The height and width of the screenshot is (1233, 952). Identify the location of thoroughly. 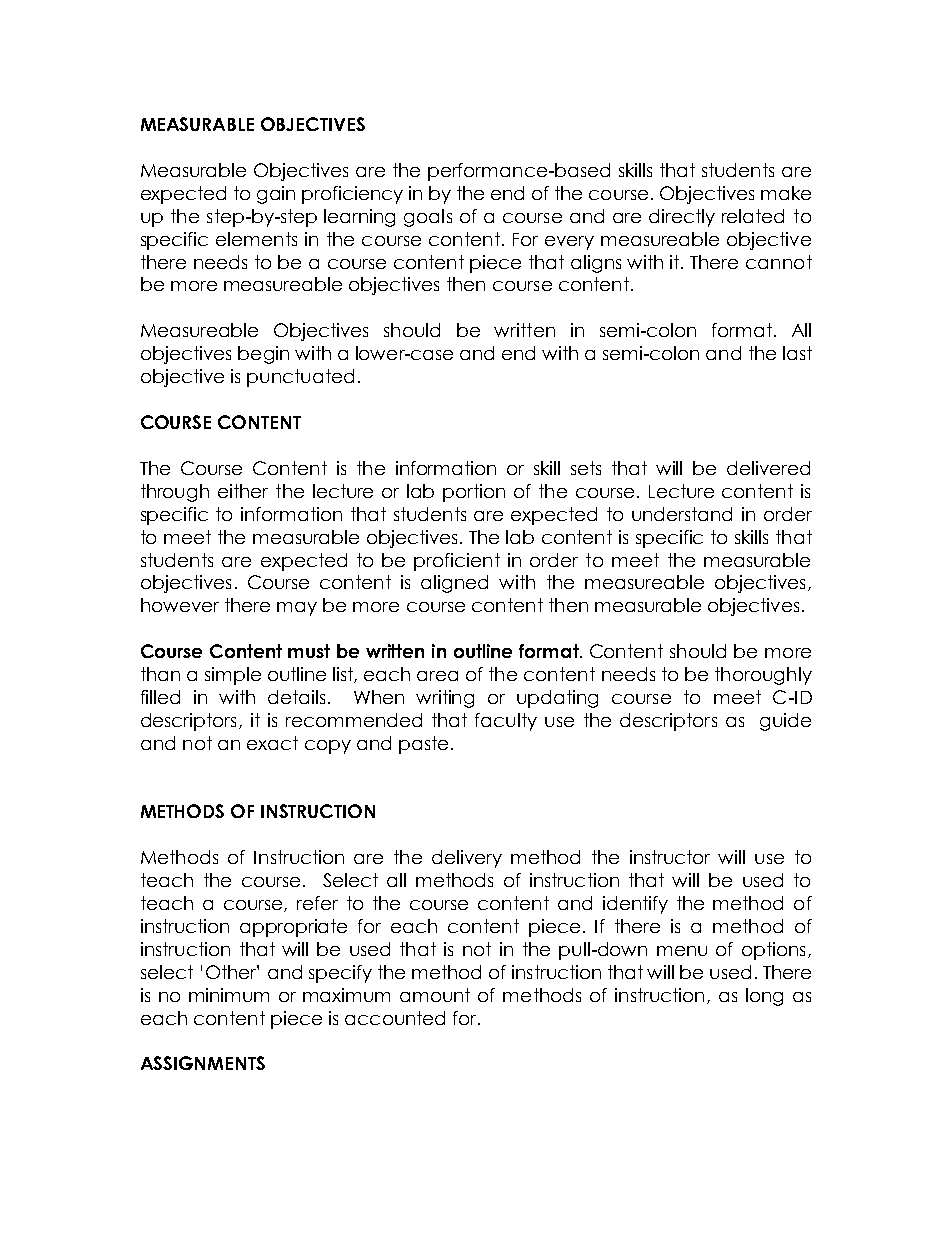
(763, 676).
